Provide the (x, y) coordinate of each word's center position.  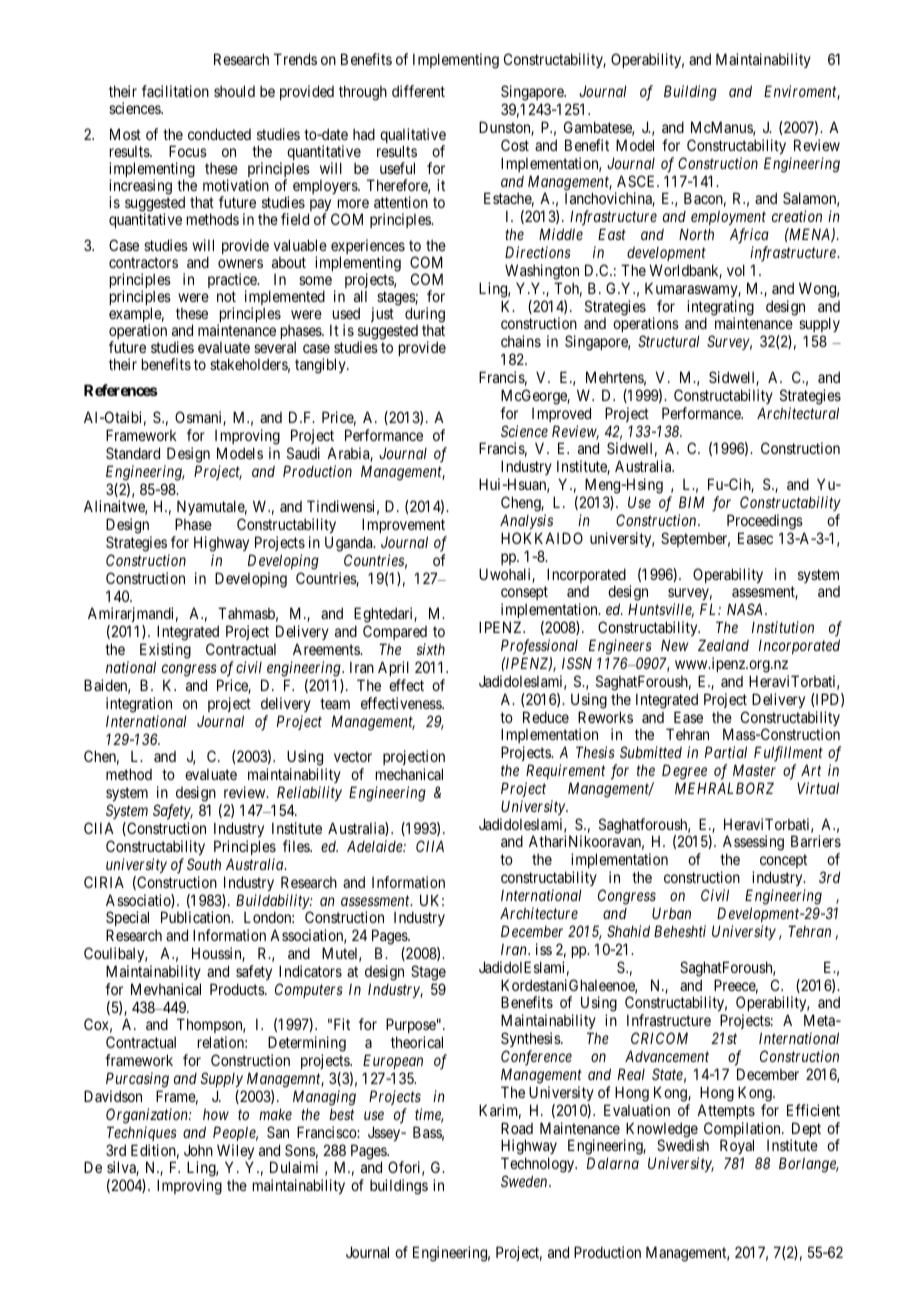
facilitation (175, 91)
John (198, 1150)
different (418, 91)
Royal (737, 1148)
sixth (430, 649)
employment (728, 217)
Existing (165, 652)
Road (517, 1128)
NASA (746, 609)
